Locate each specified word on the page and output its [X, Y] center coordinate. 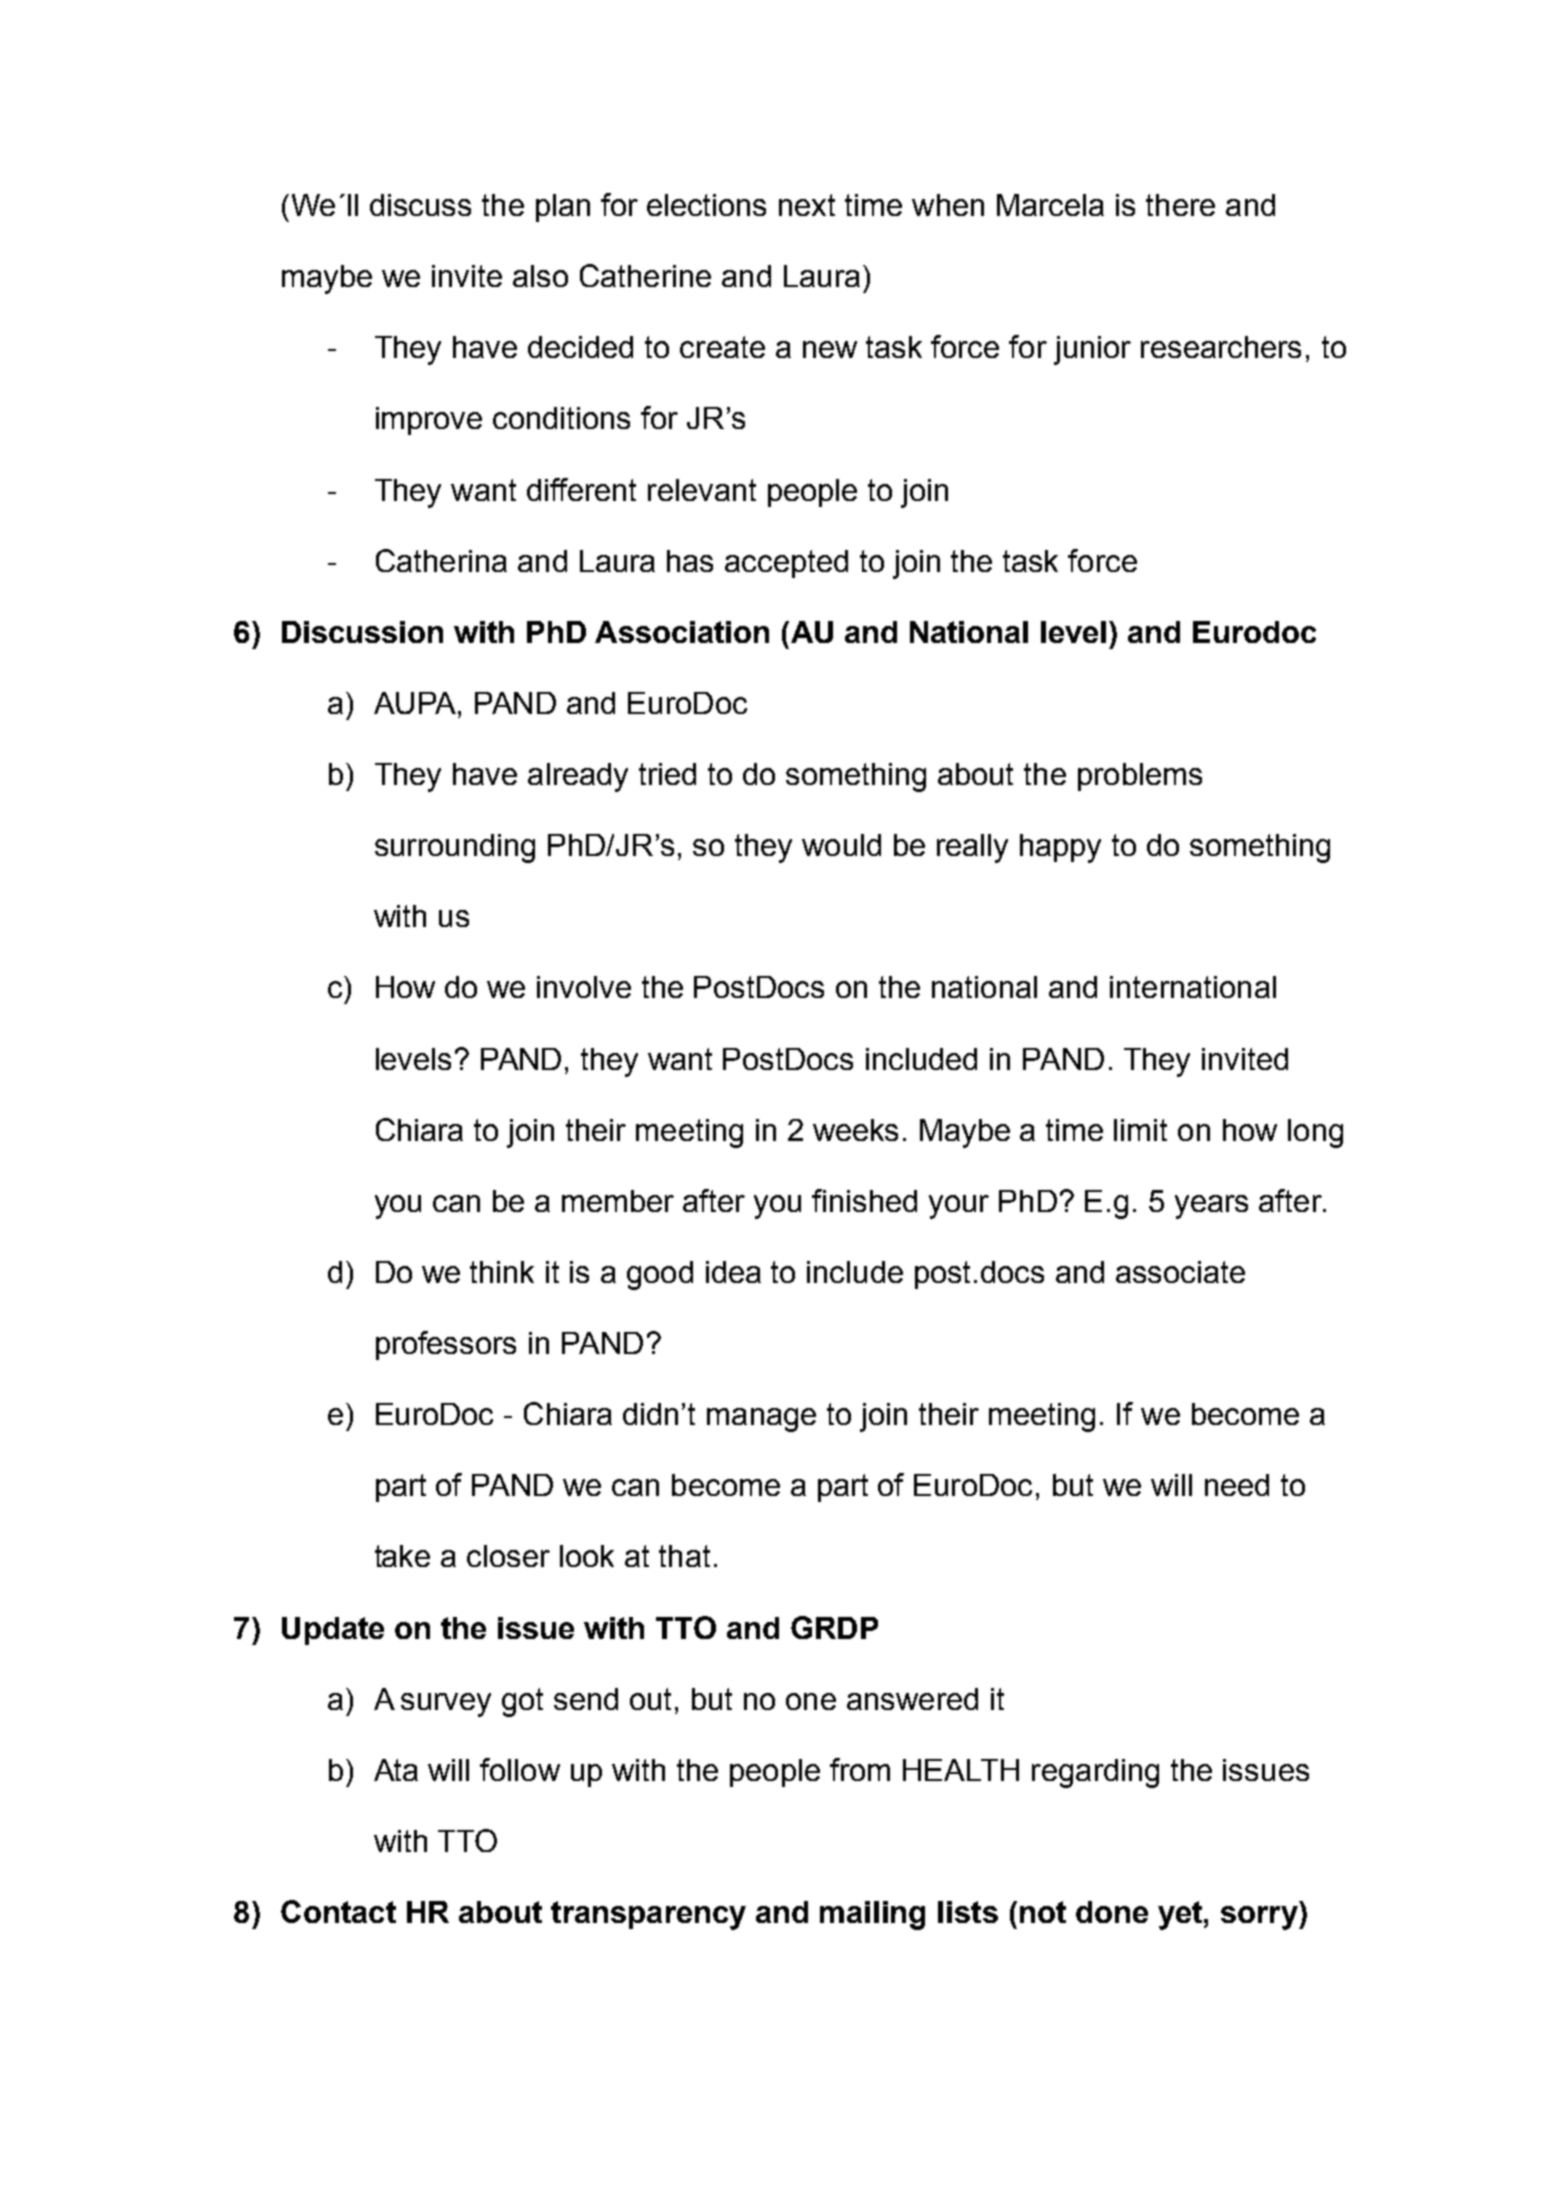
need [1237, 1485]
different [581, 489]
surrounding [455, 848]
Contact [338, 1911]
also [540, 276]
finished [864, 1200]
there [1180, 205]
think [502, 1272]
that [684, 1556]
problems [1140, 777]
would [841, 845]
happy [1060, 848]
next [807, 205]
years [1211, 1207]
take [402, 1556]
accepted [786, 564]
